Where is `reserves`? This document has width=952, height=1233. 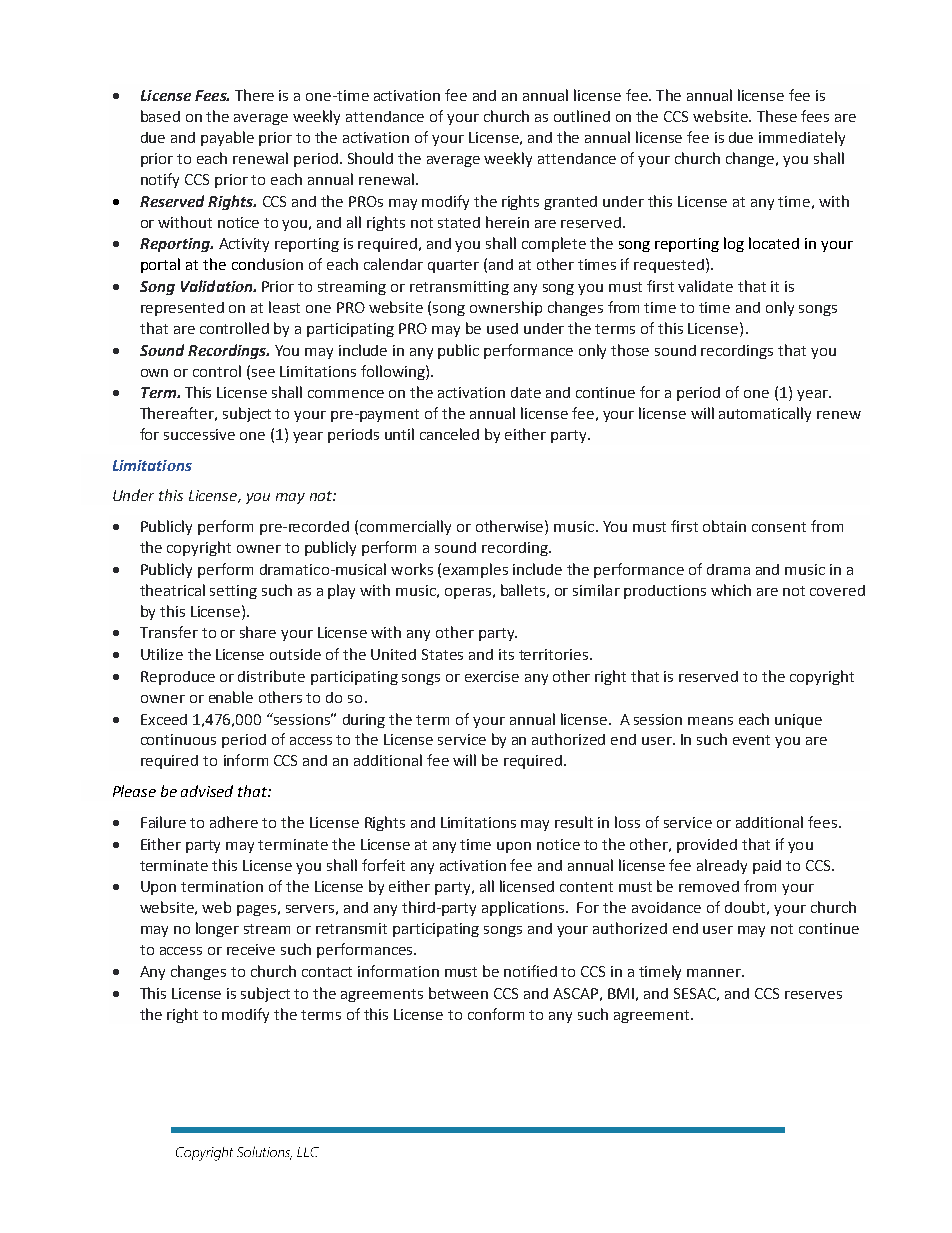 reserves is located at coordinates (813, 995).
